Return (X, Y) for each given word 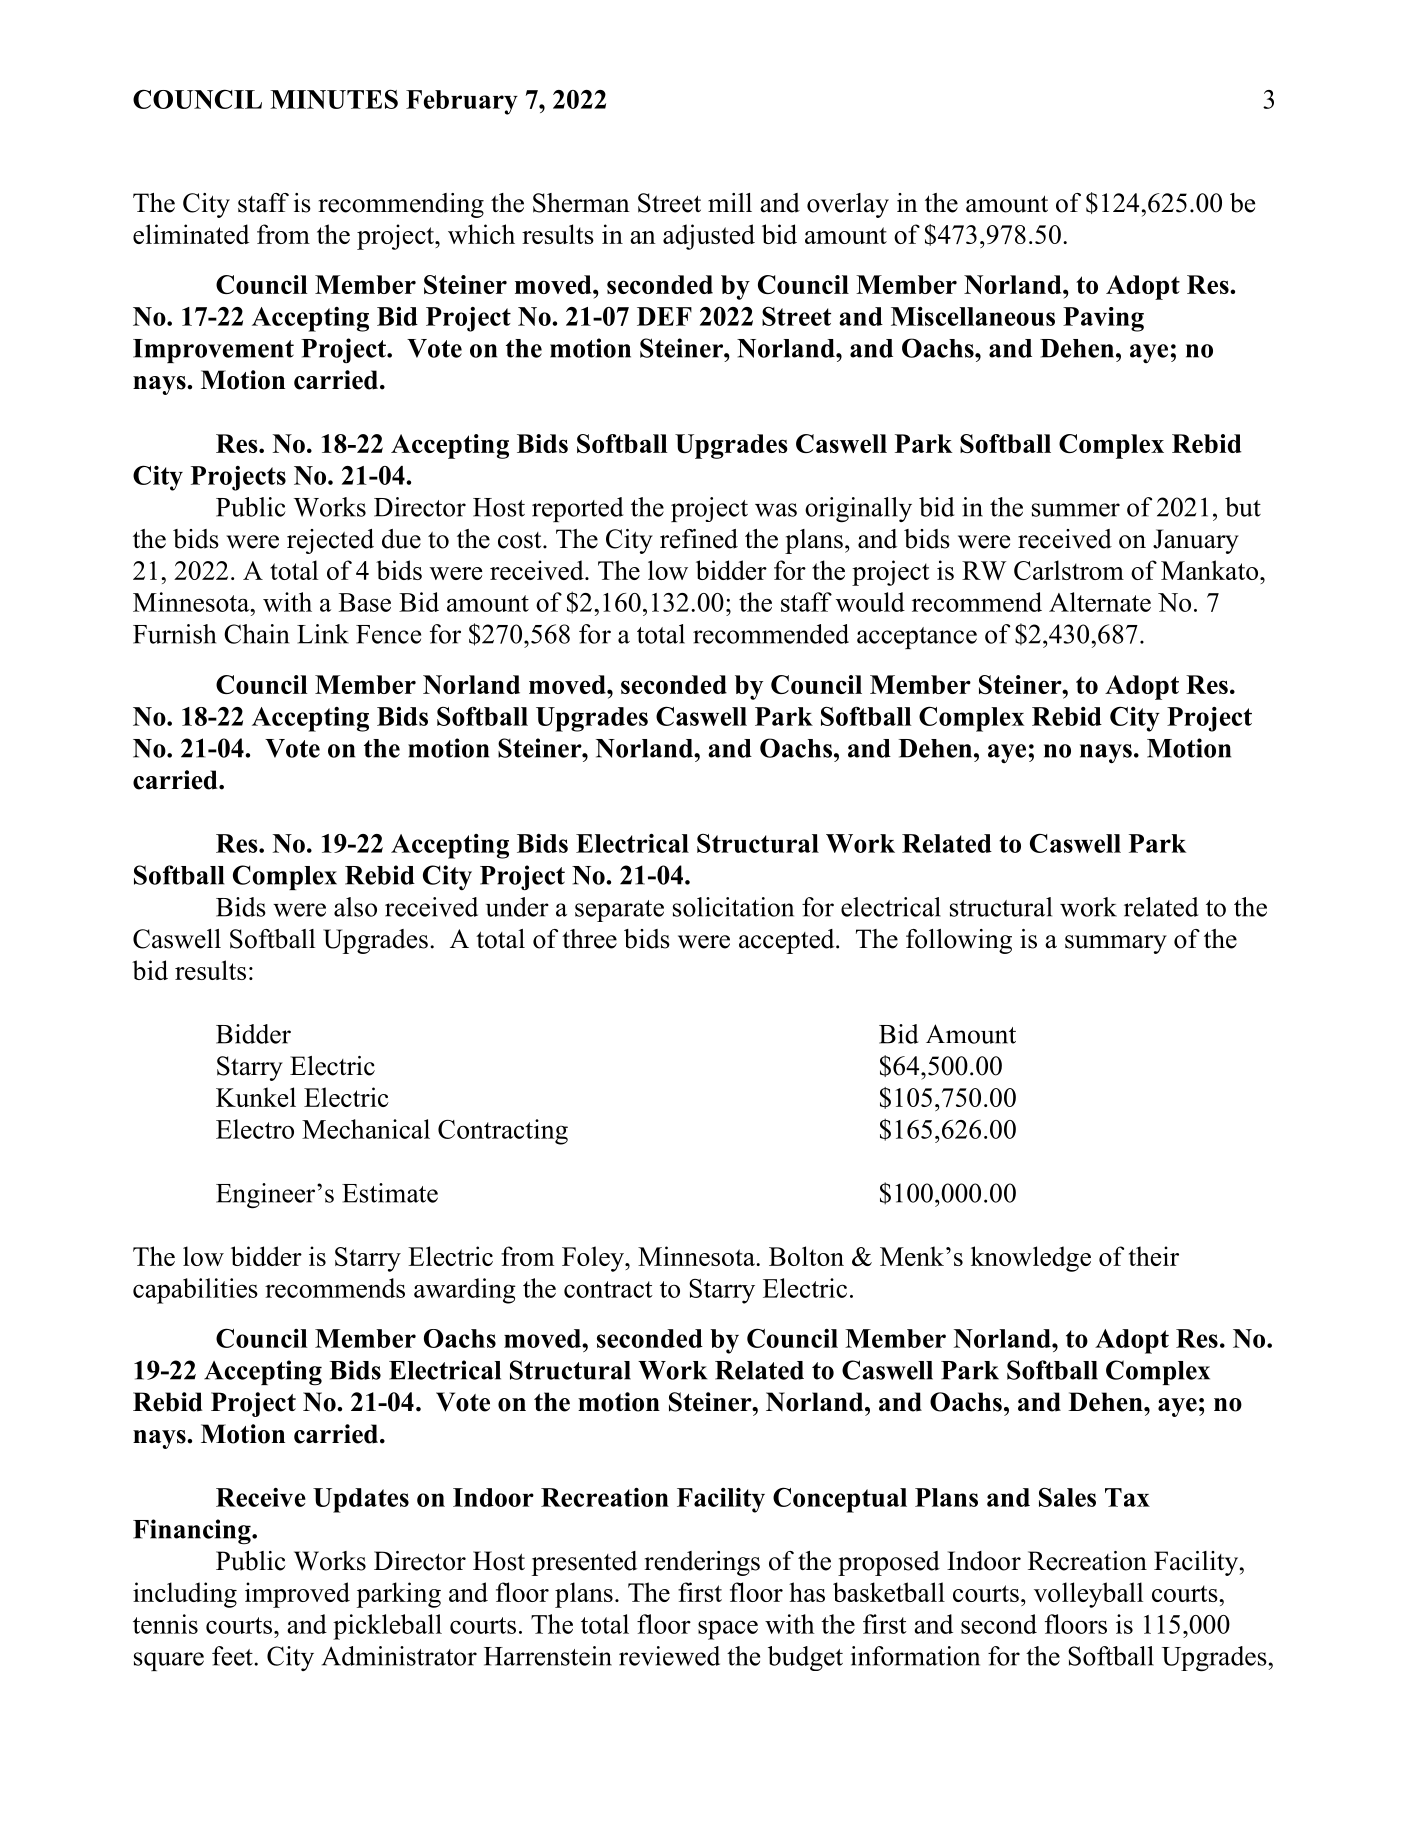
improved (297, 1595)
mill (730, 202)
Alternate (1100, 602)
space (728, 1630)
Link (323, 634)
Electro (255, 1129)
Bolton (806, 1256)
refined (699, 539)
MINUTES (334, 99)
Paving (1103, 319)
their (1154, 1256)
